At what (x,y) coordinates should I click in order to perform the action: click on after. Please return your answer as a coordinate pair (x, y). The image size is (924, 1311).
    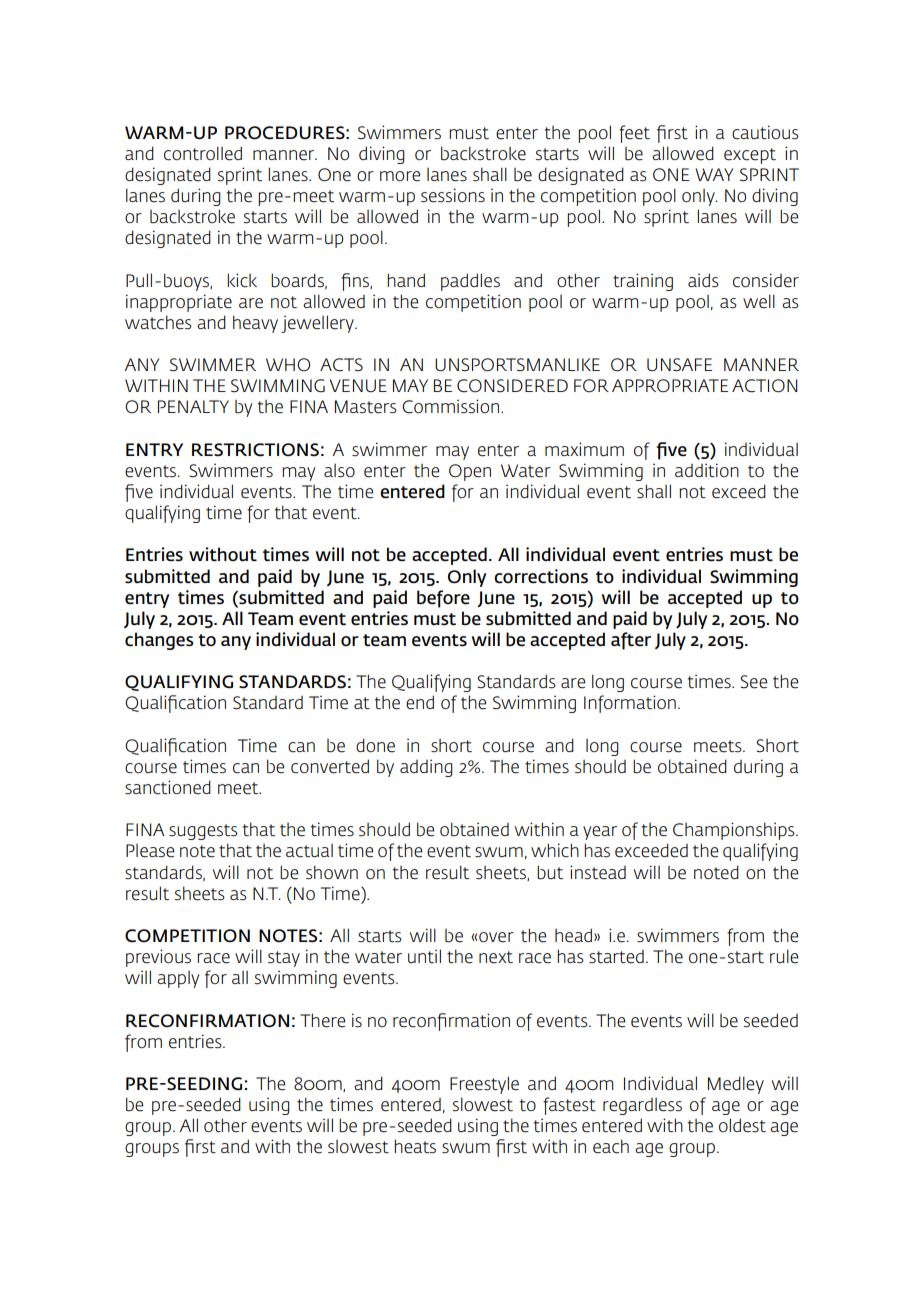
    Looking at the image, I should click on (631, 641).
